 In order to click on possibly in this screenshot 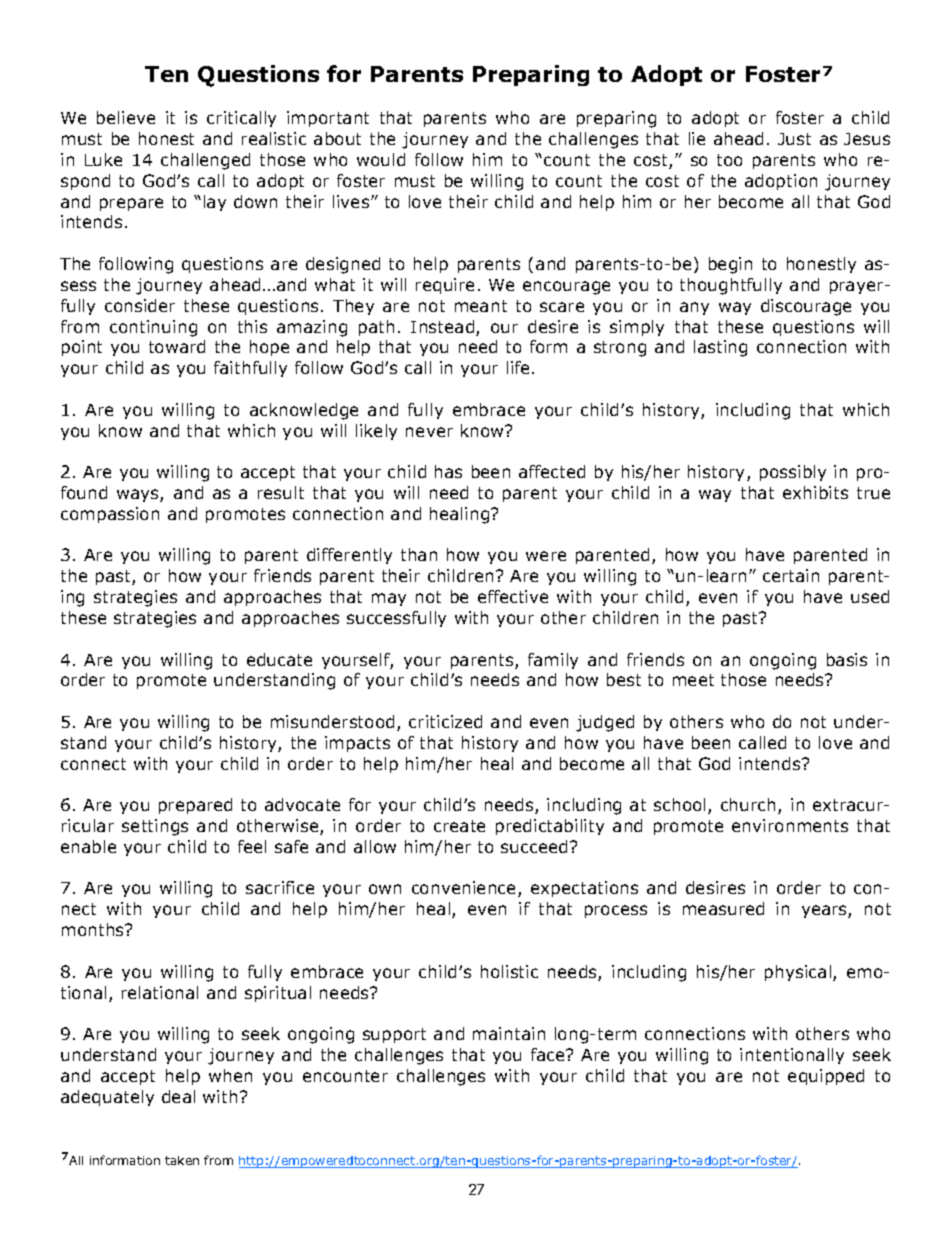, I will do `click(793, 473)`.
